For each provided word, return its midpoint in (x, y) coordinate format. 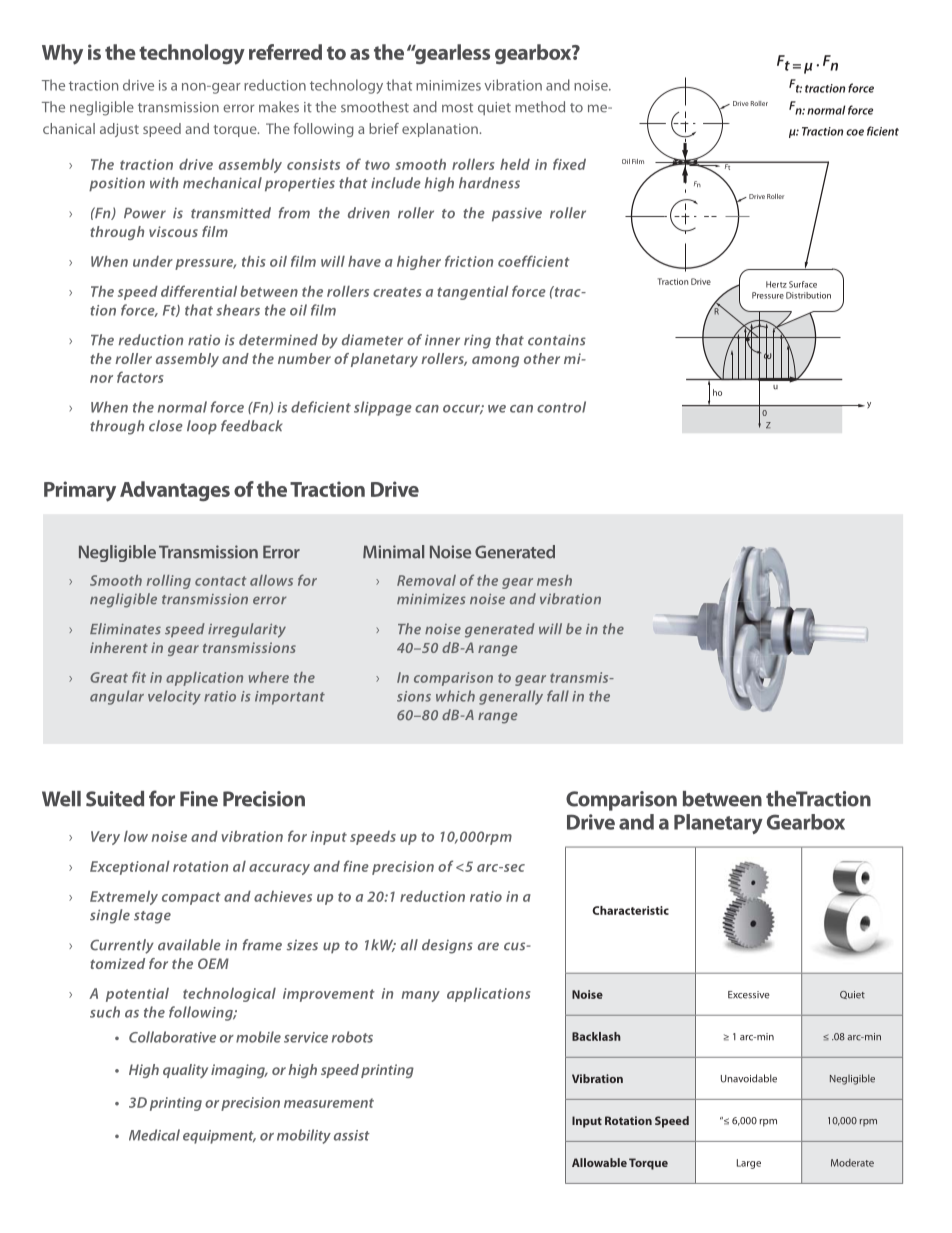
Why (62, 54)
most (457, 108)
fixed (569, 164)
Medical (154, 1135)
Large (749, 1164)
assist (352, 1135)
